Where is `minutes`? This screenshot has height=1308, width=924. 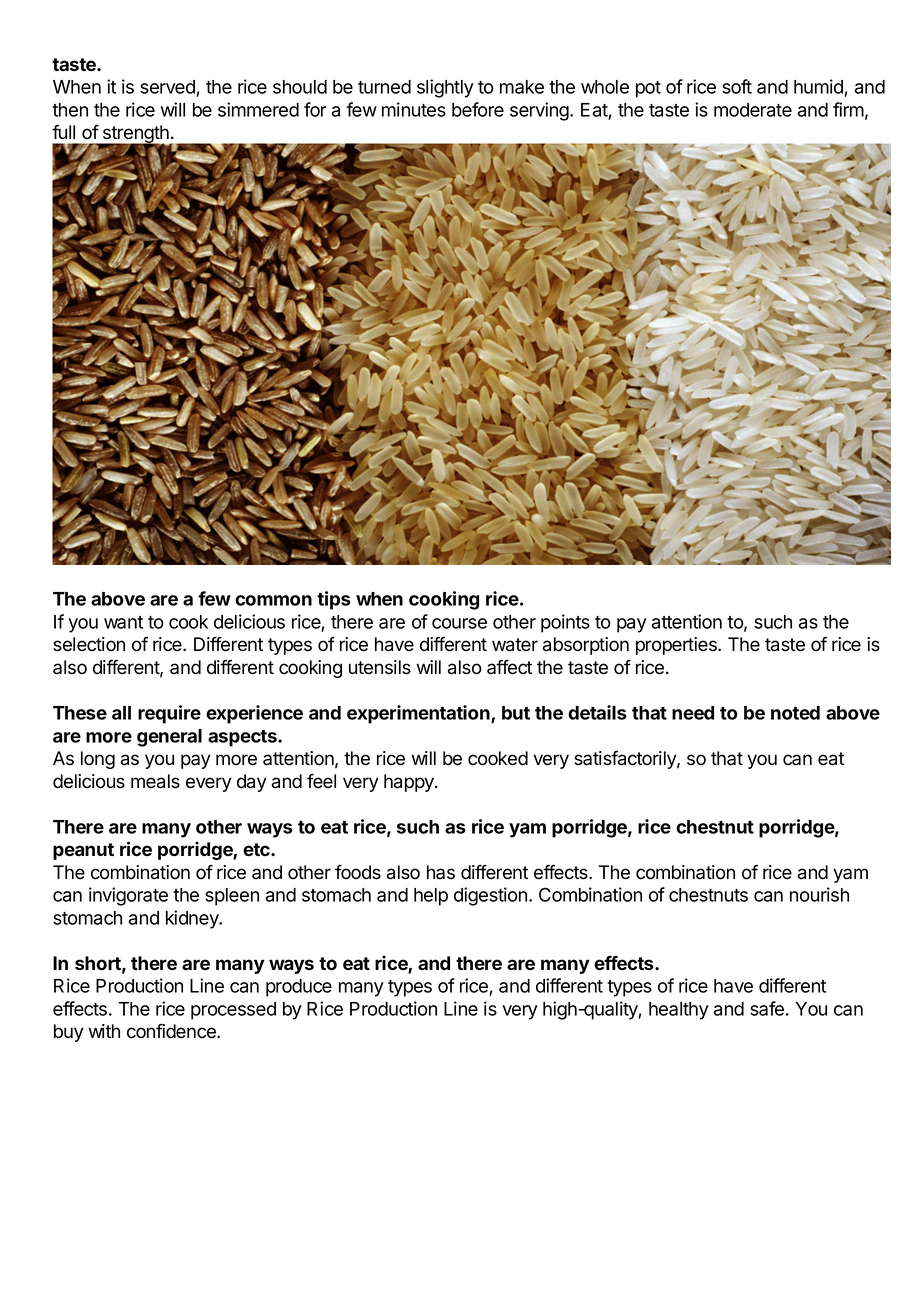 minutes is located at coordinates (414, 109).
